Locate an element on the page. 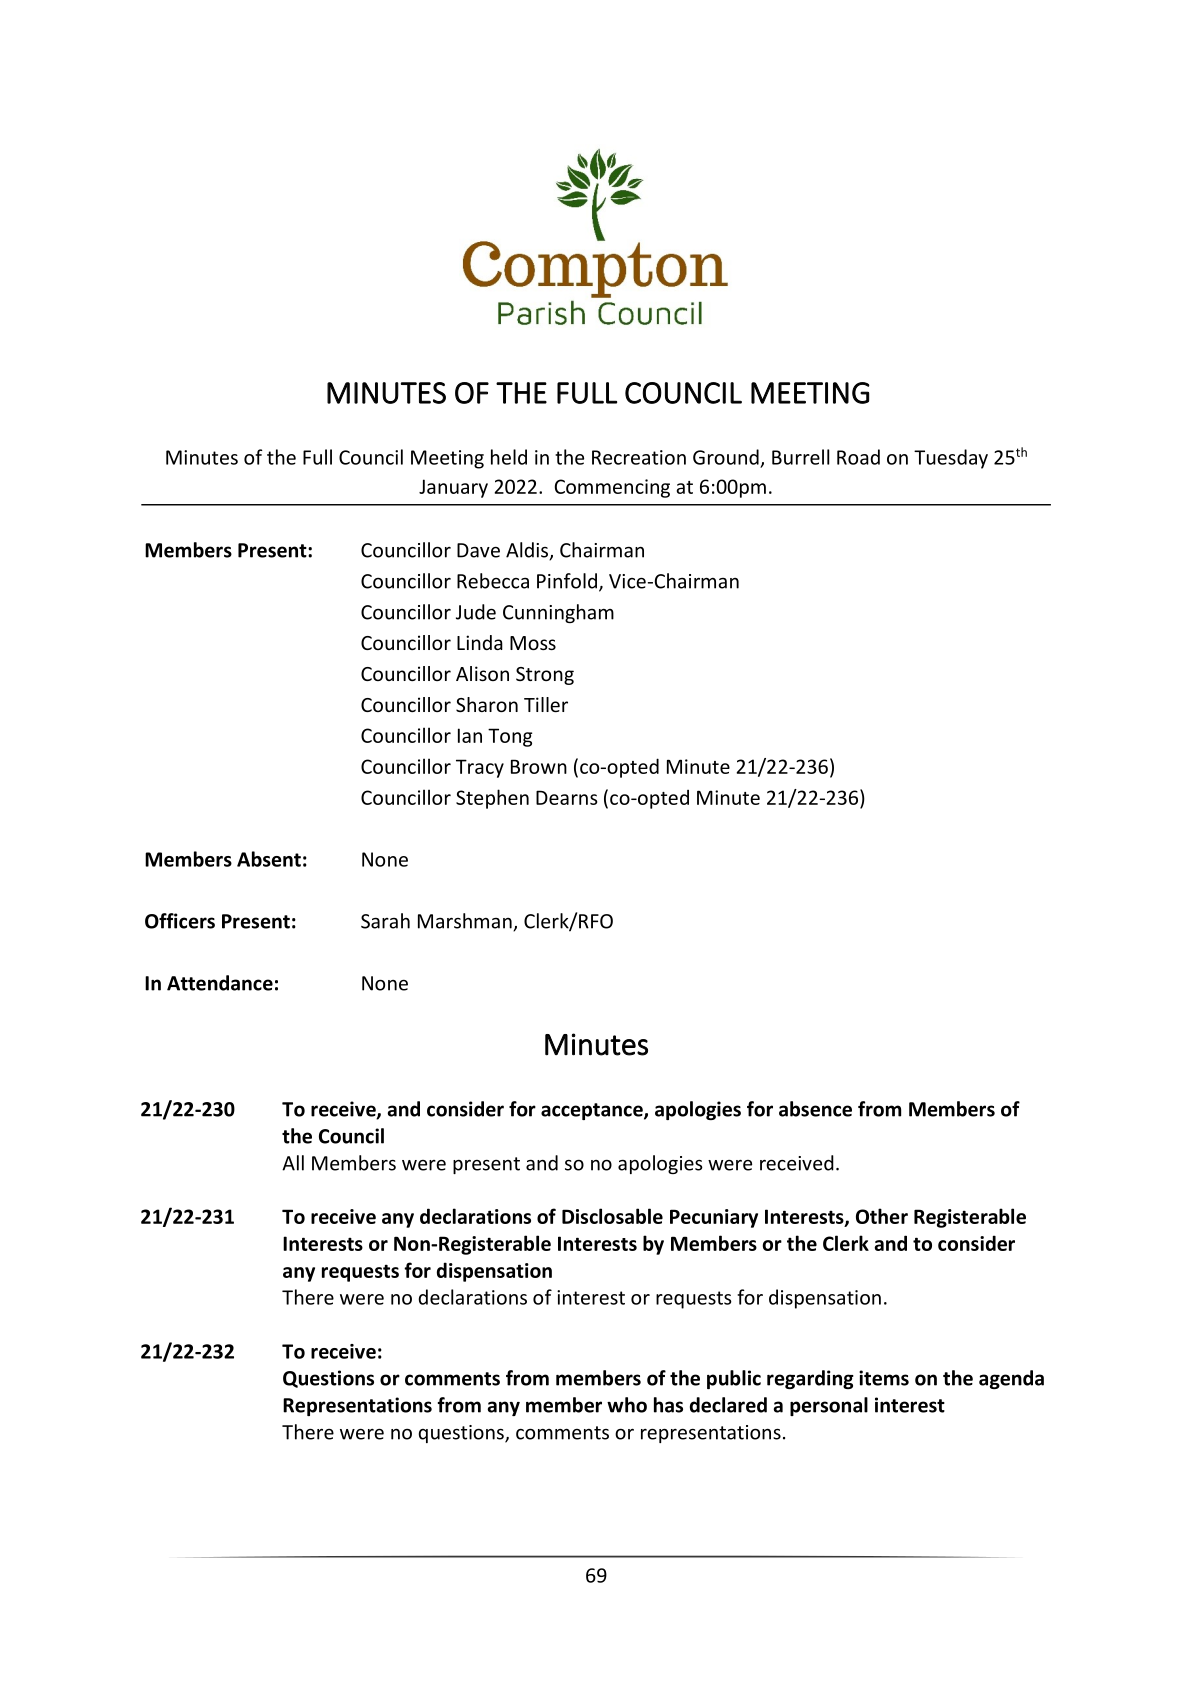 The width and height of the document is (1192, 1686). Other is located at coordinates (882, 1216).
